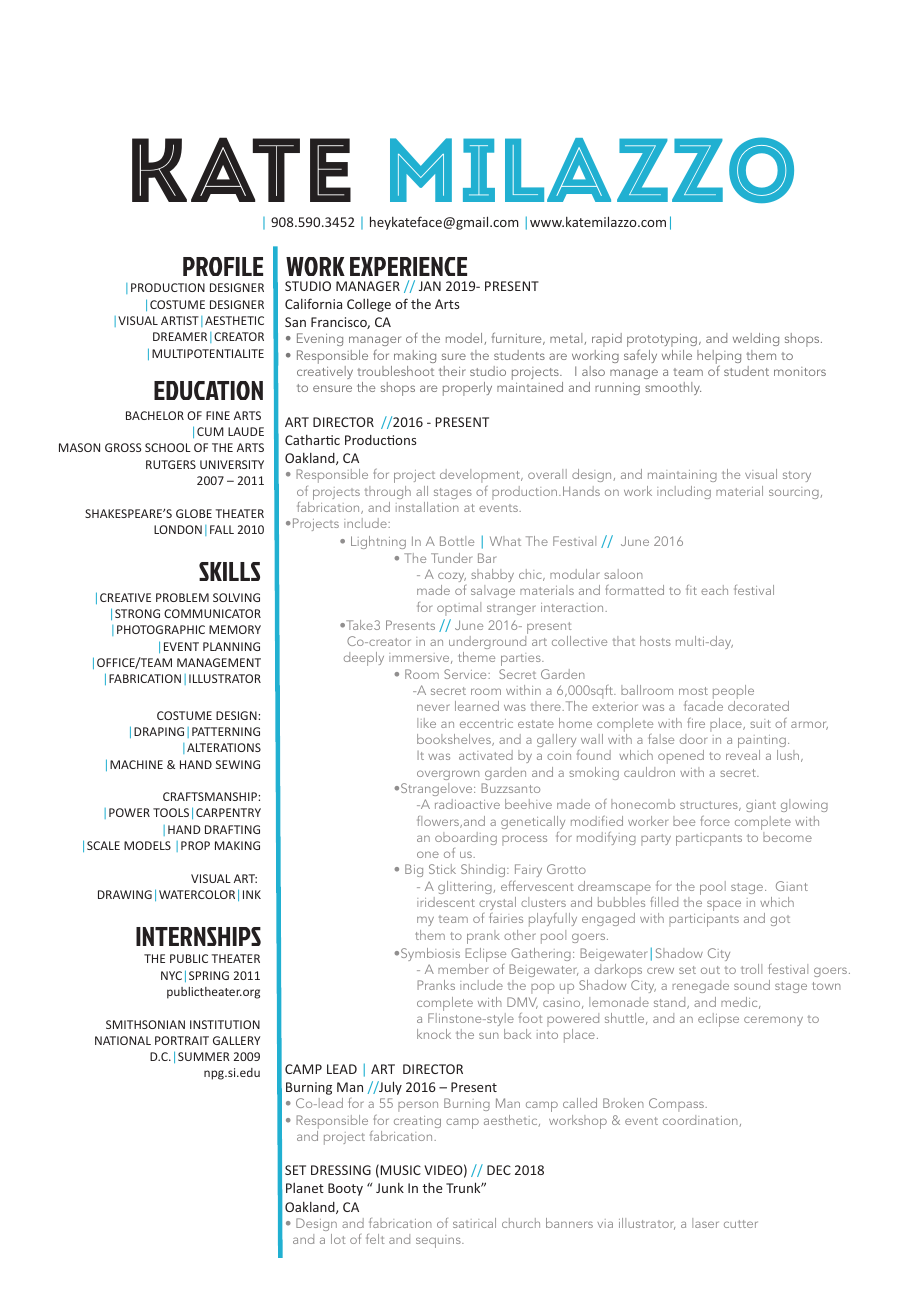 The width and height of the image is (924, 1305). I want to click on INTERNSHIPS, so click(198, 936).
